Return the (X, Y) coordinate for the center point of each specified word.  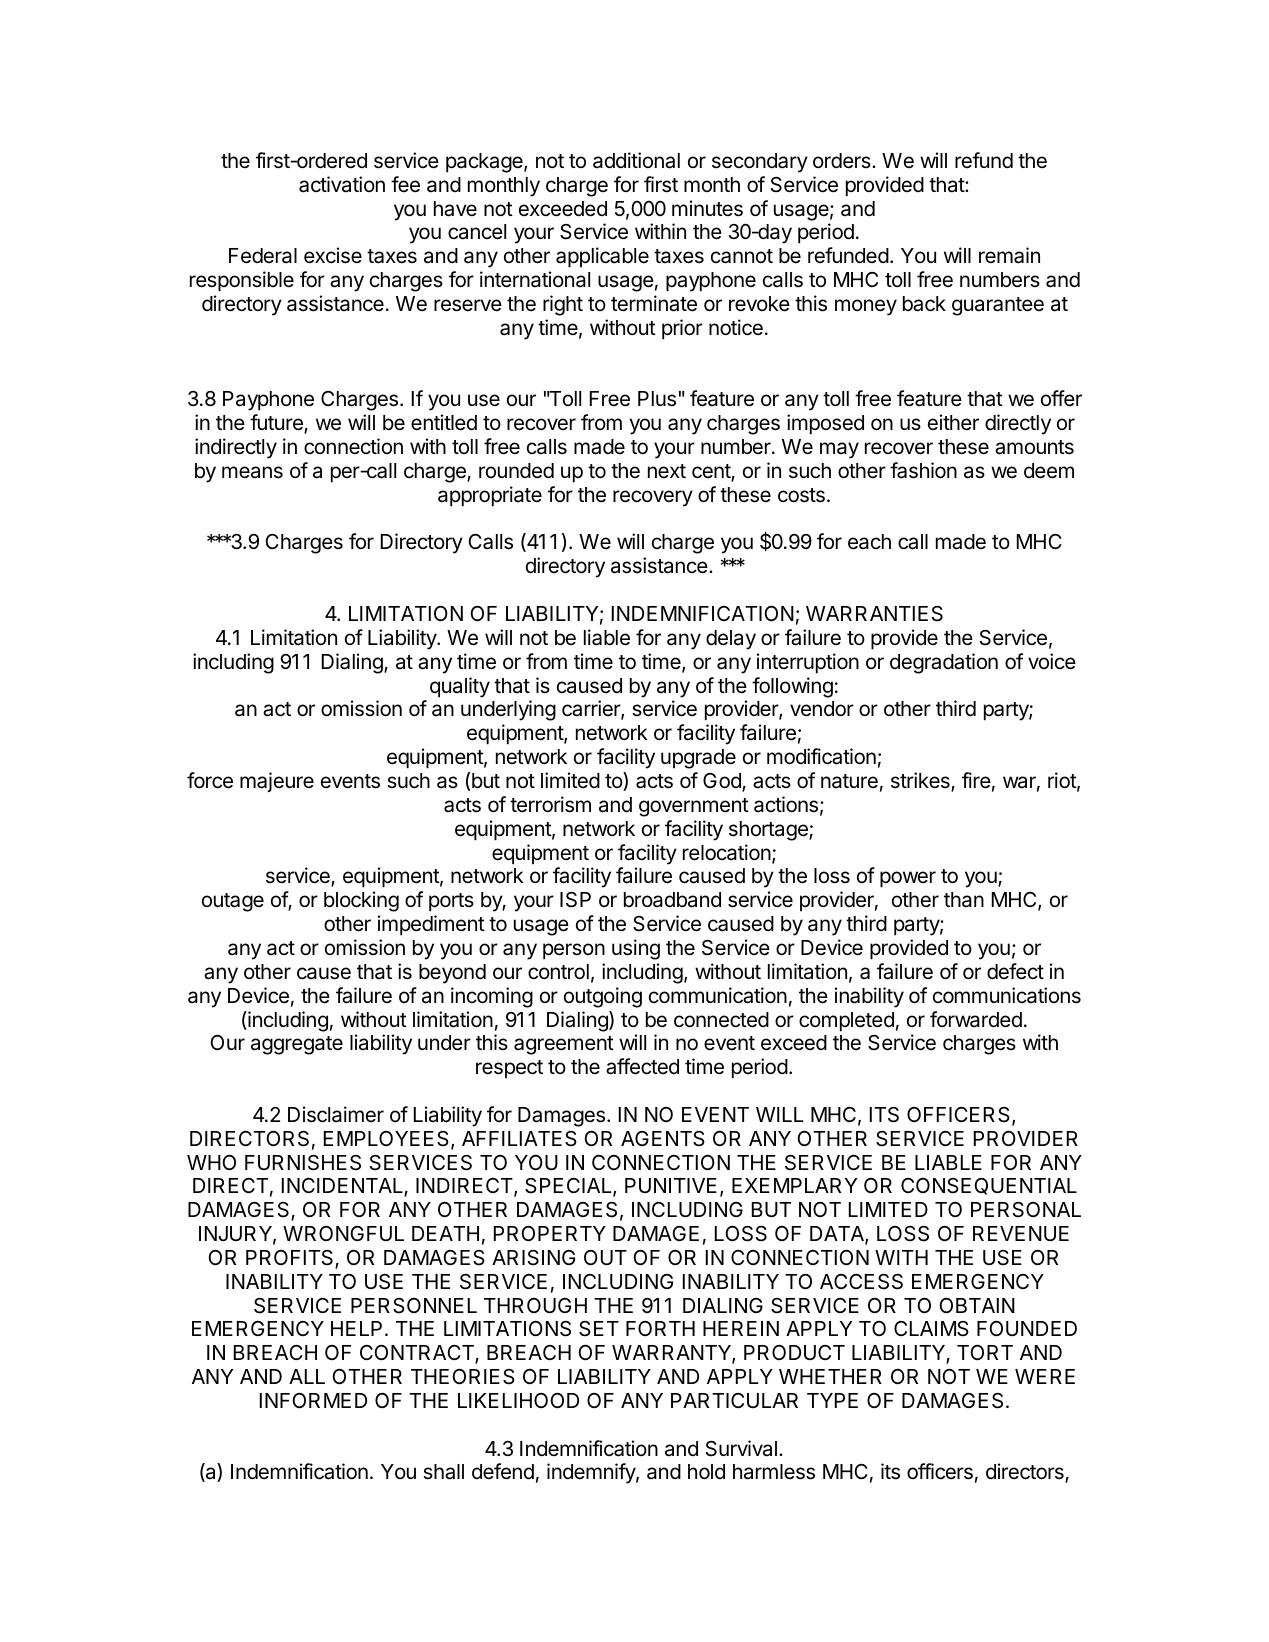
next (667, 471)
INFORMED (313, 1400)
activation (342, 184)
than (964, 900)
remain (1009, 255)
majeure (277, 782)
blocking (361, 901)
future (277, 423)
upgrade (698, 759)
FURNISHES (303, 1163)
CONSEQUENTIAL (989, 1186)
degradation (944, 663)
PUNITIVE (671, 1185)
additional (636, 160)
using (636, 949)
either (953, 422)
